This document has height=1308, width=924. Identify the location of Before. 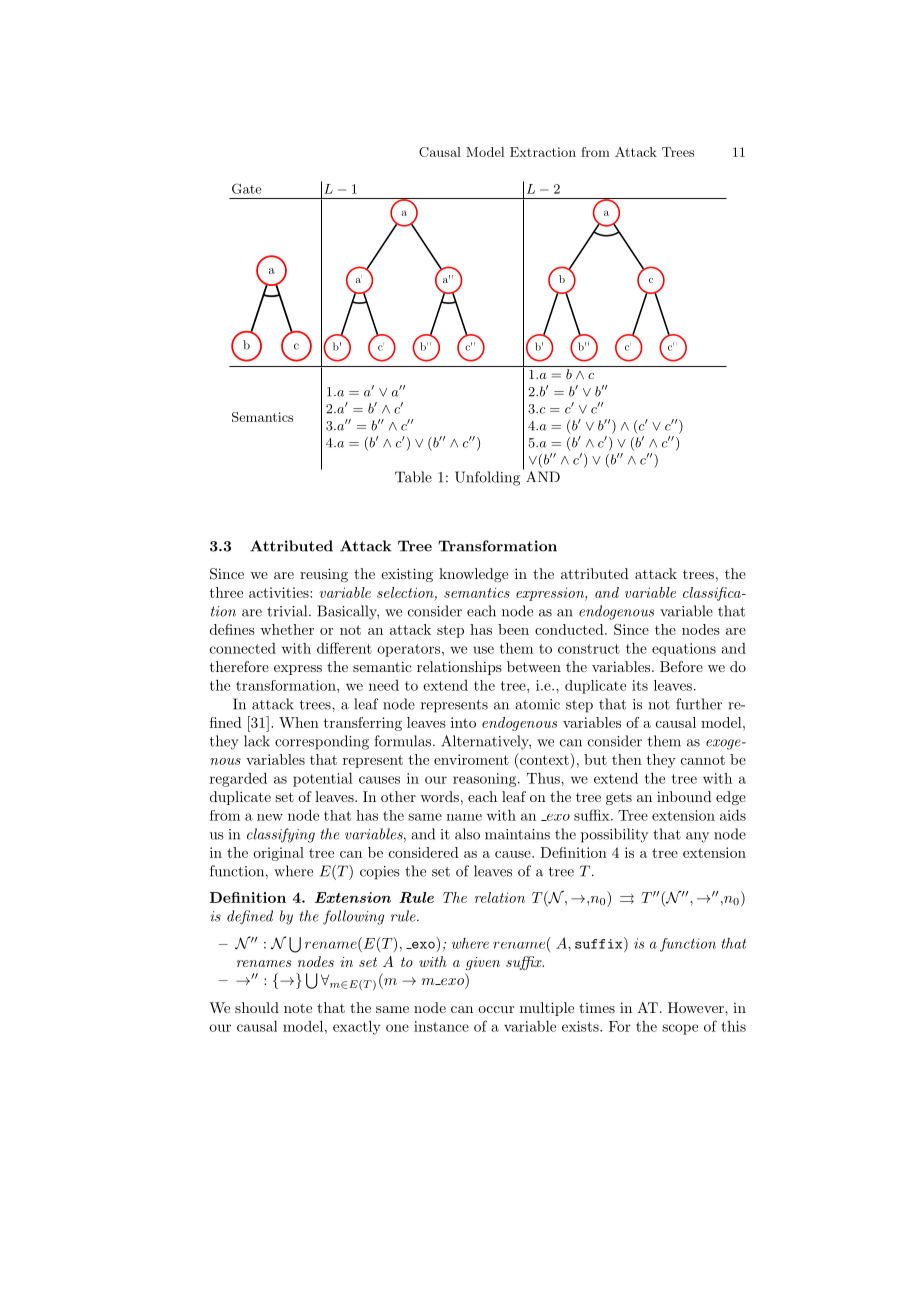
(681, 666).
